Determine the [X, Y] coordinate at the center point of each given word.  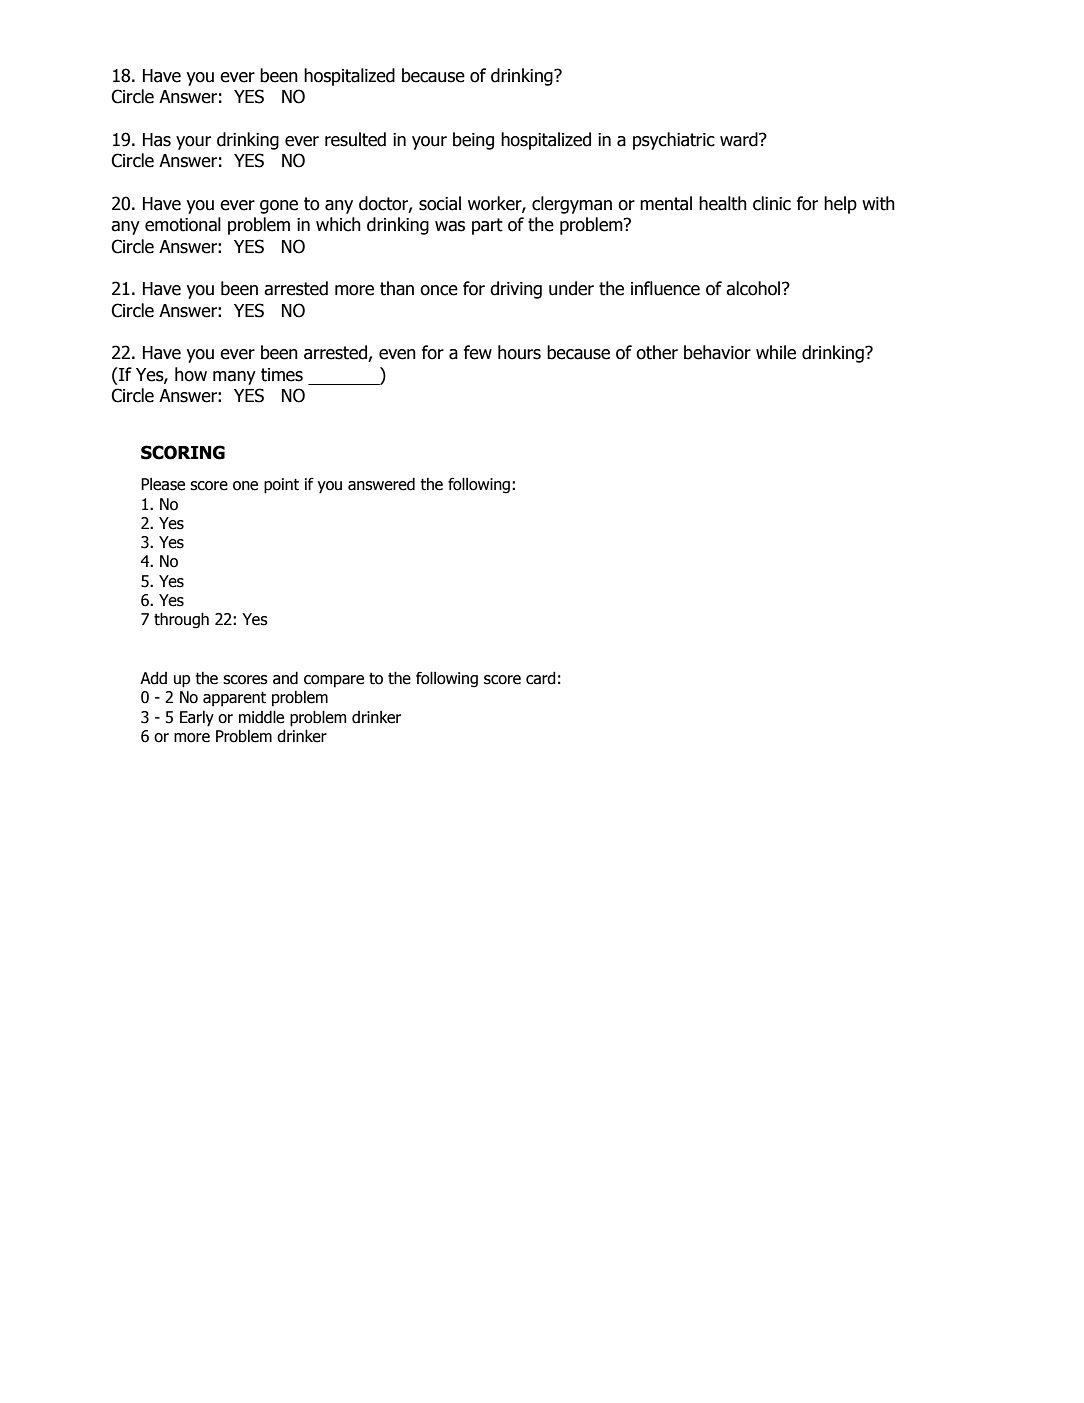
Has [157, 140]
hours [519, 352]
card [541, 678]
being [473, 141]
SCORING [183, 452]
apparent [234, 699]
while [776, 352]
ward [740, 139]
